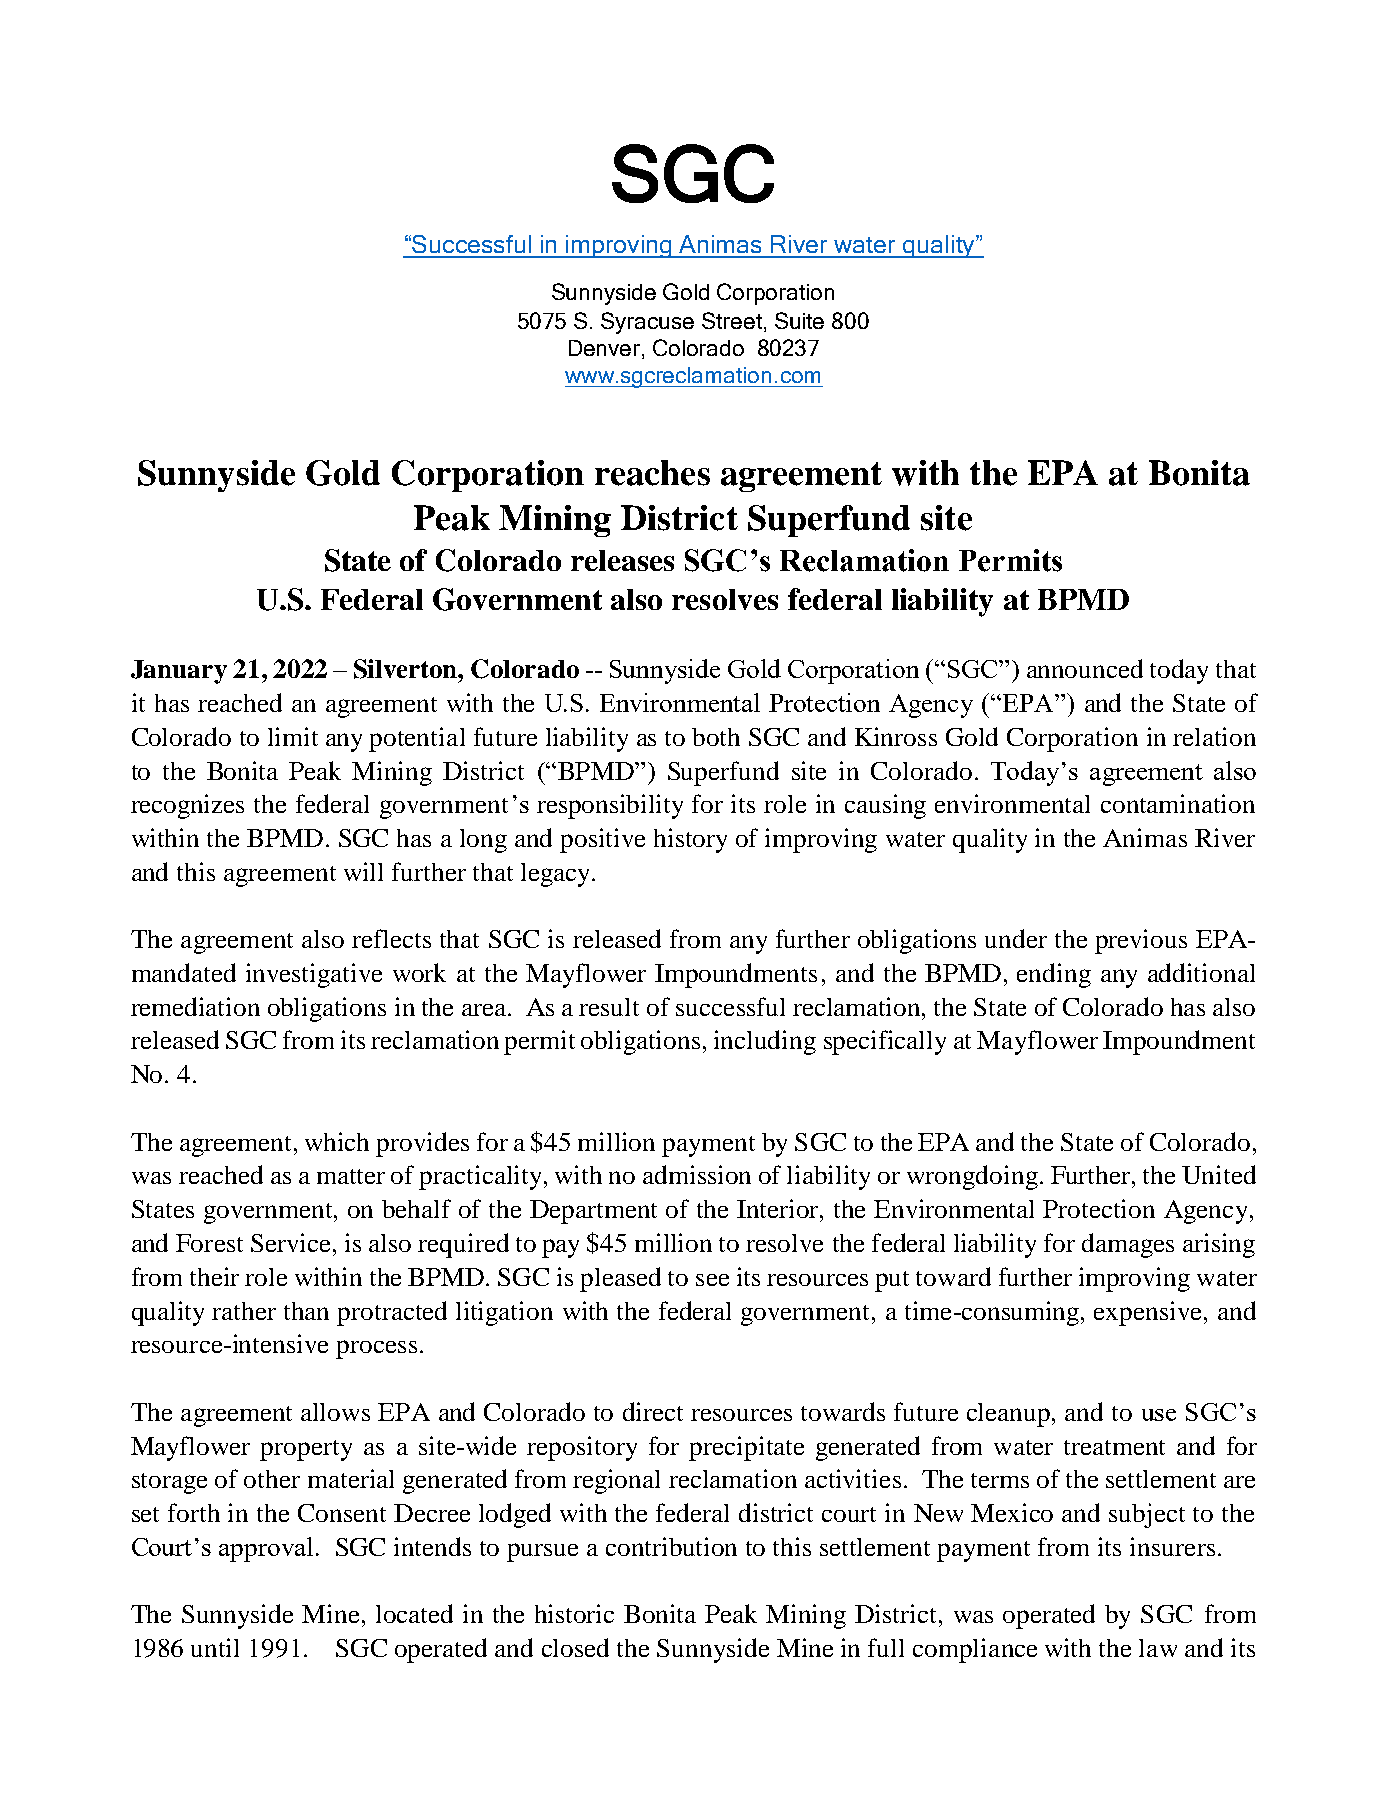 Image resolution: width=1387 pixels, height=1794 pixels. Describe the element at coordinates (733, 322) in the screenshot. I see `Street` at that location.
